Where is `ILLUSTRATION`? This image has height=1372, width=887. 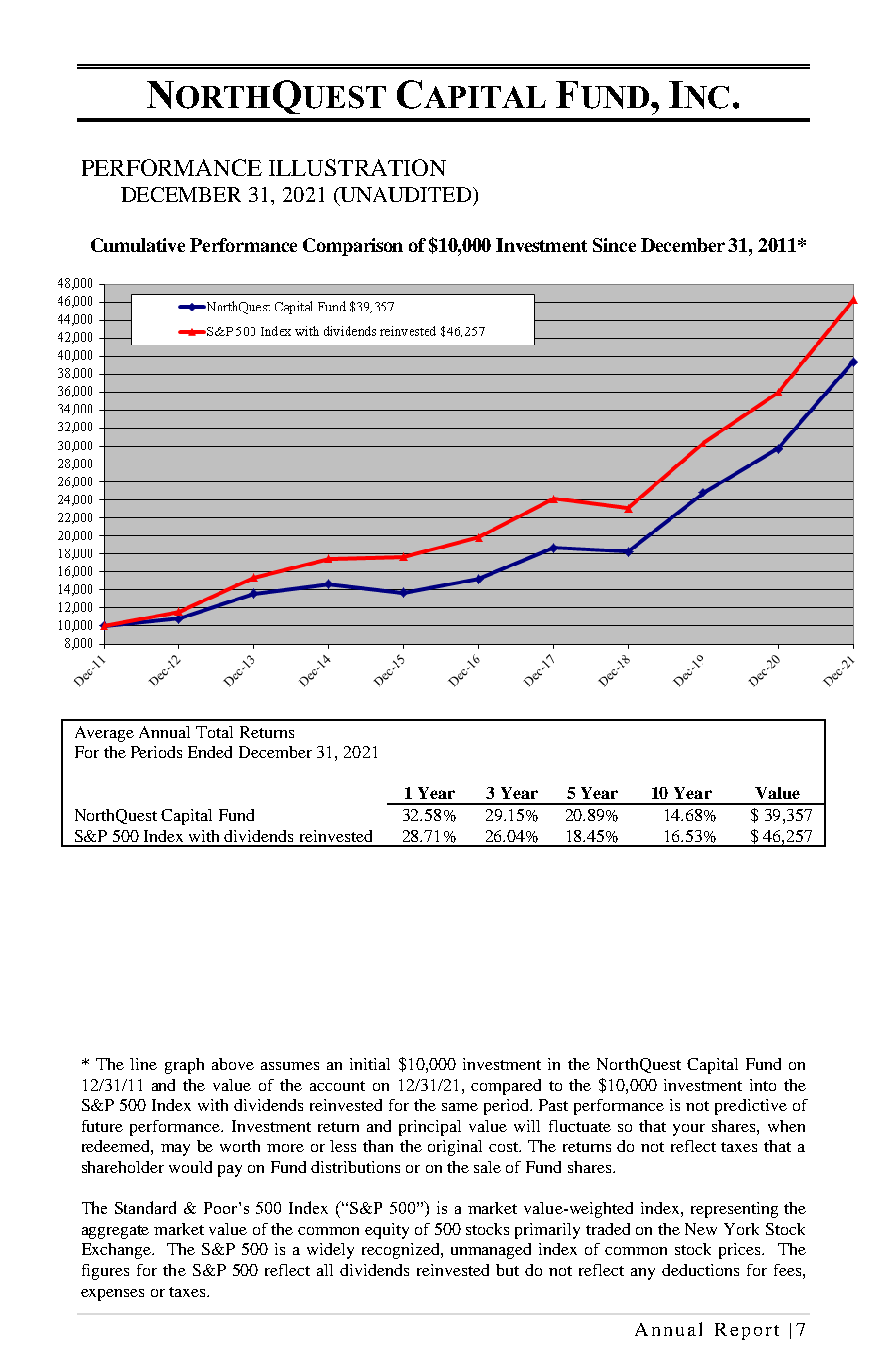 ILLUSTRATION is located at coordinates (357, 167).
